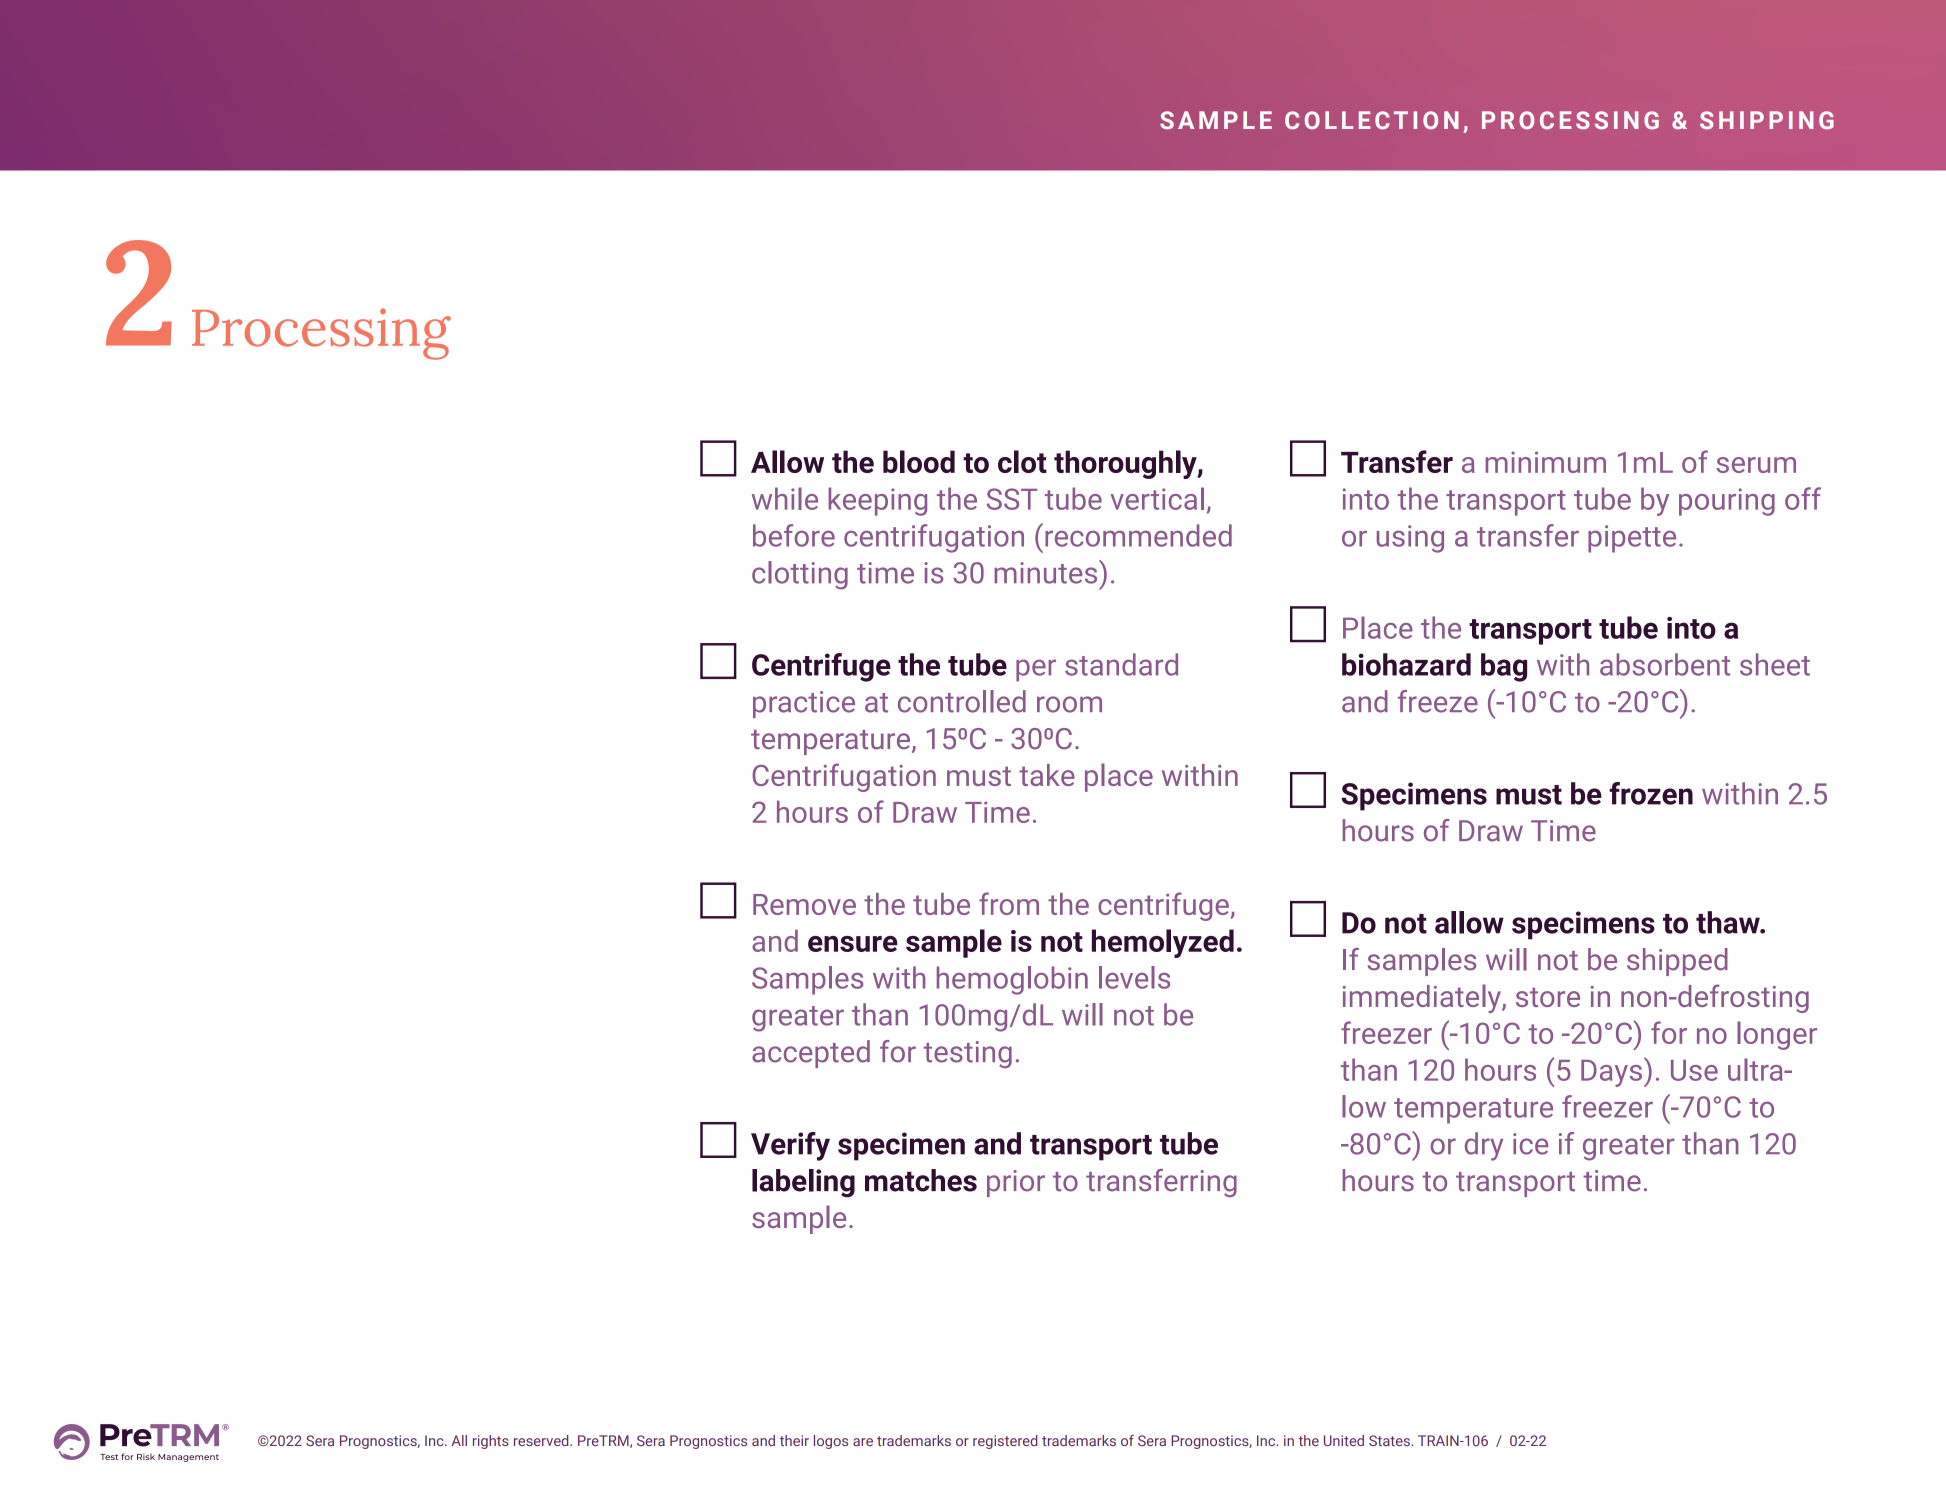 The height and width of the screenshot is (1503, 1946). I want to click on SHIPPING, so click(1767, 120).
